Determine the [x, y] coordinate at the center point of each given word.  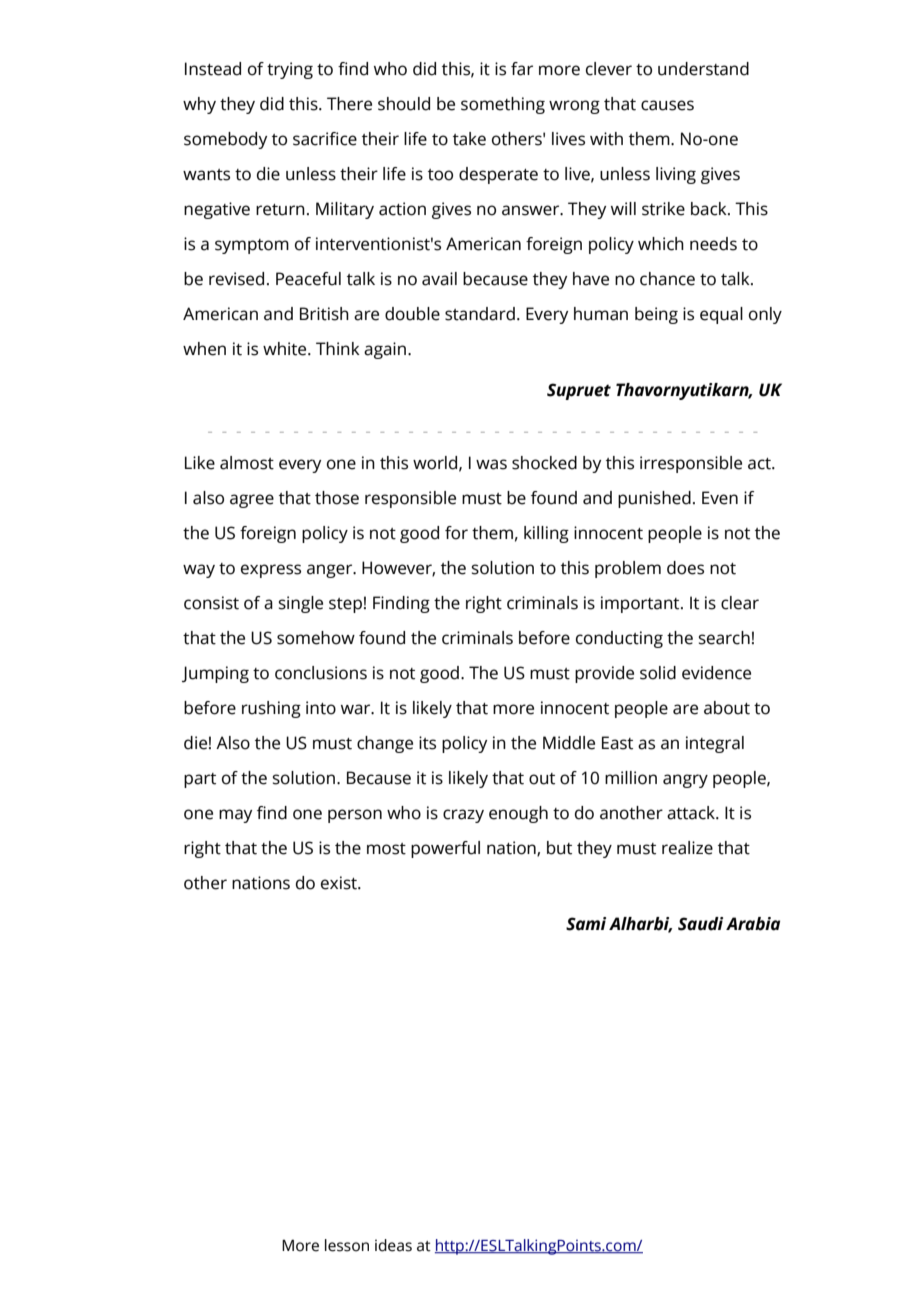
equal [721, 315]
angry [685, 781]
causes [667, 105]
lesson [347, 1245]
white [286, 349]
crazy [463, 816]
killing [546, 534]
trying [290, 70]
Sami [586, 924]
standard [480, 314]
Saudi [700, 924]
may [235, 816]
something [503, 105]
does [685, 568]
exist [340, 883]
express [271, 571]
